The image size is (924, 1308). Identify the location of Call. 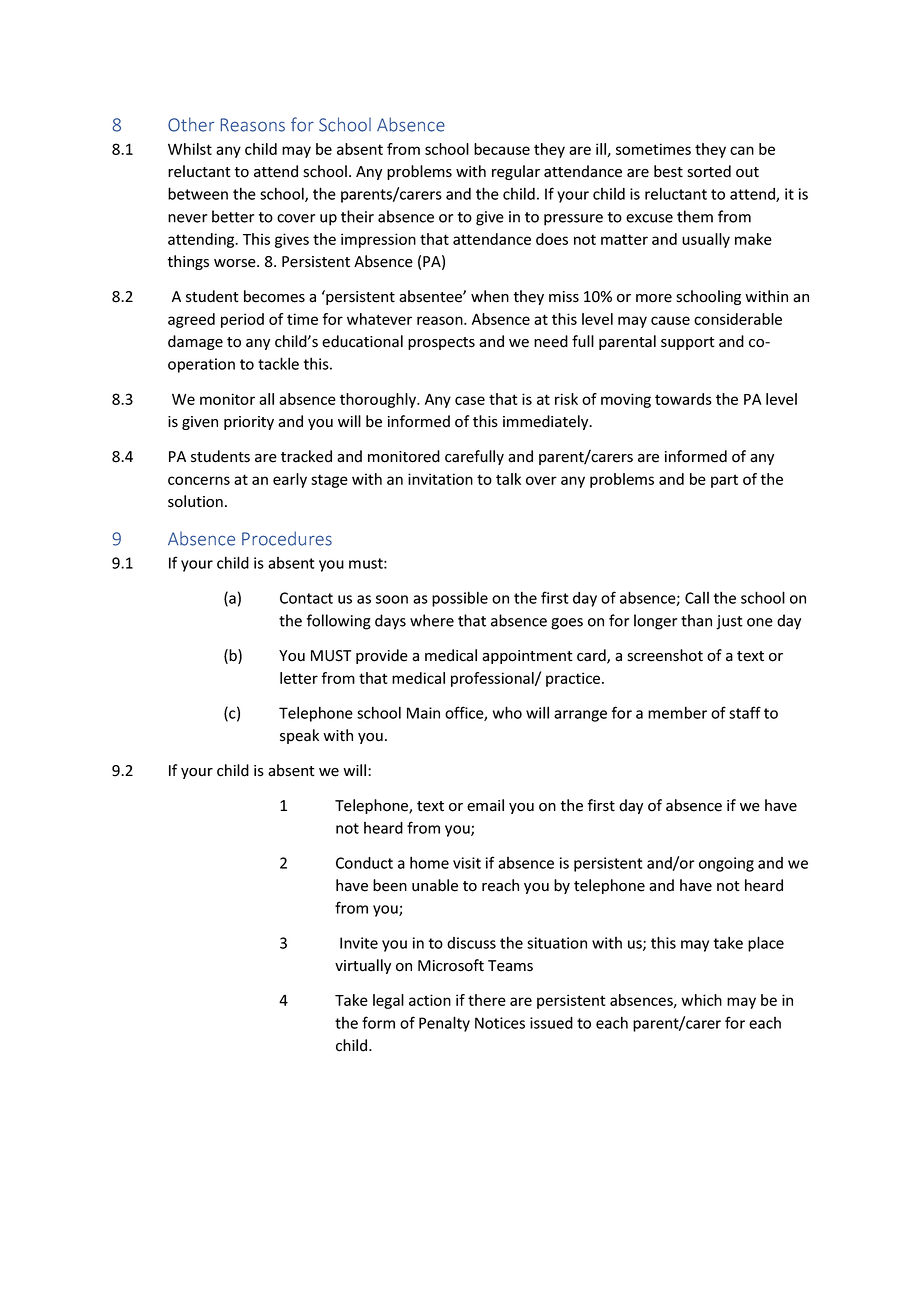
(697, 598).
